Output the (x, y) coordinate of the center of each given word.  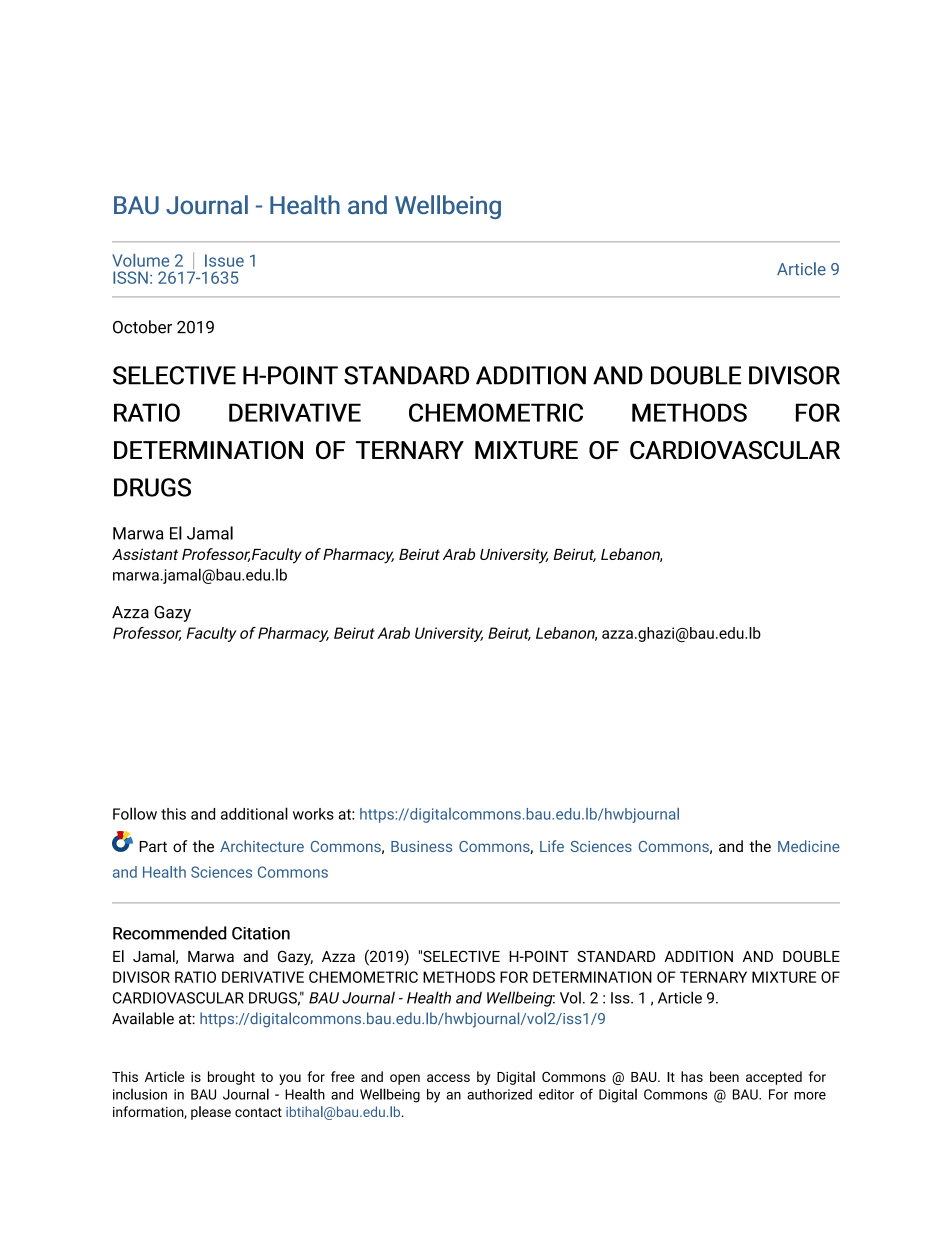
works (313, 814)
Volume (140, 260)
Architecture (262, 846)
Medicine (809, 846)
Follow (135, 813)
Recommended (169, 933)
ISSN (130, 277)
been (724, 1076)
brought (231, 1078)
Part (153, 846)
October (142, 327)
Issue (224, 260)
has (692, 1076)
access (448, 1078)
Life (552, 846)
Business (421, 846)
